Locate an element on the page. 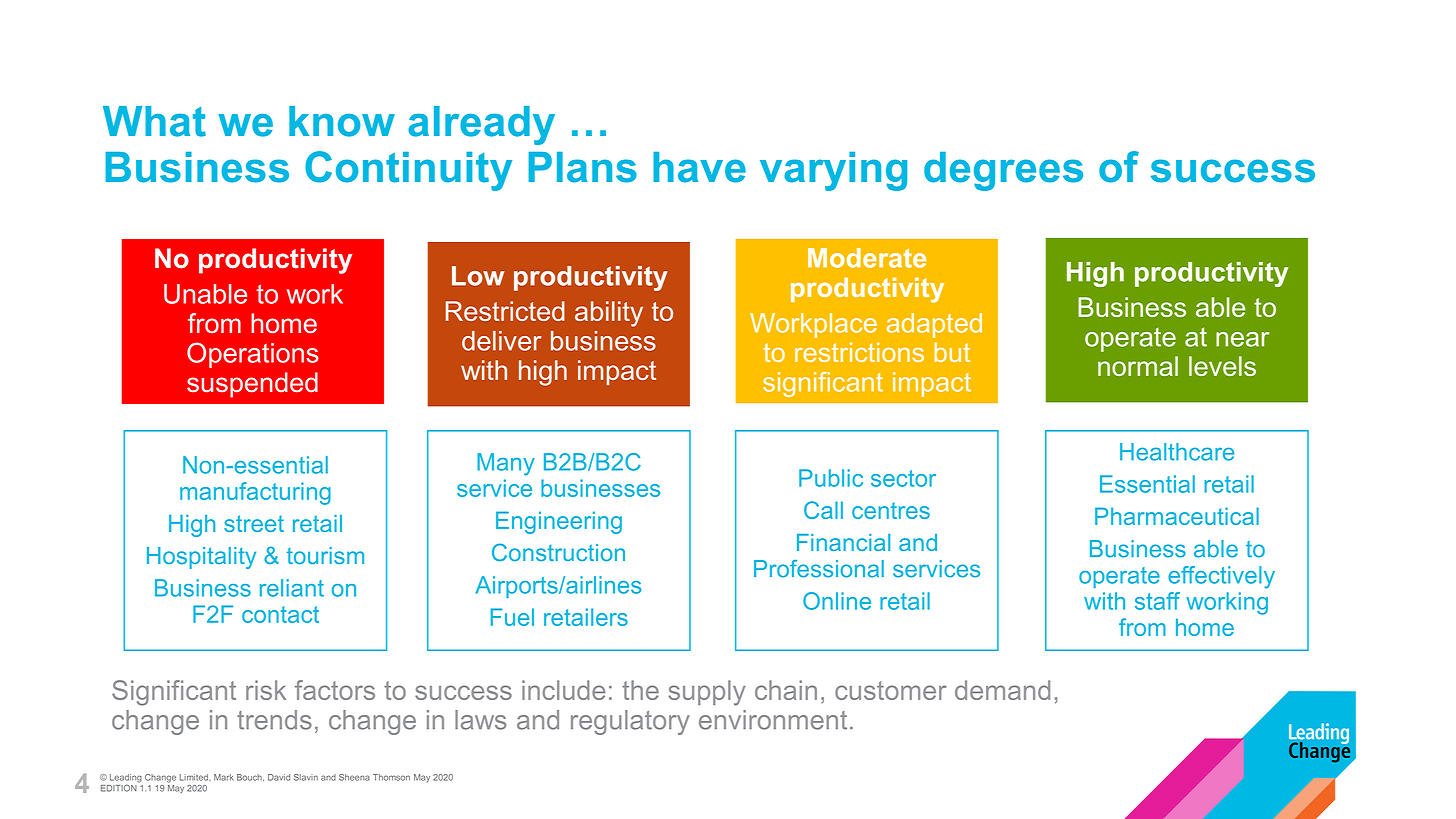 Image resolution: width=1456 pixels, height=819 pixels. Operations is located at coordinates (253, 355).
